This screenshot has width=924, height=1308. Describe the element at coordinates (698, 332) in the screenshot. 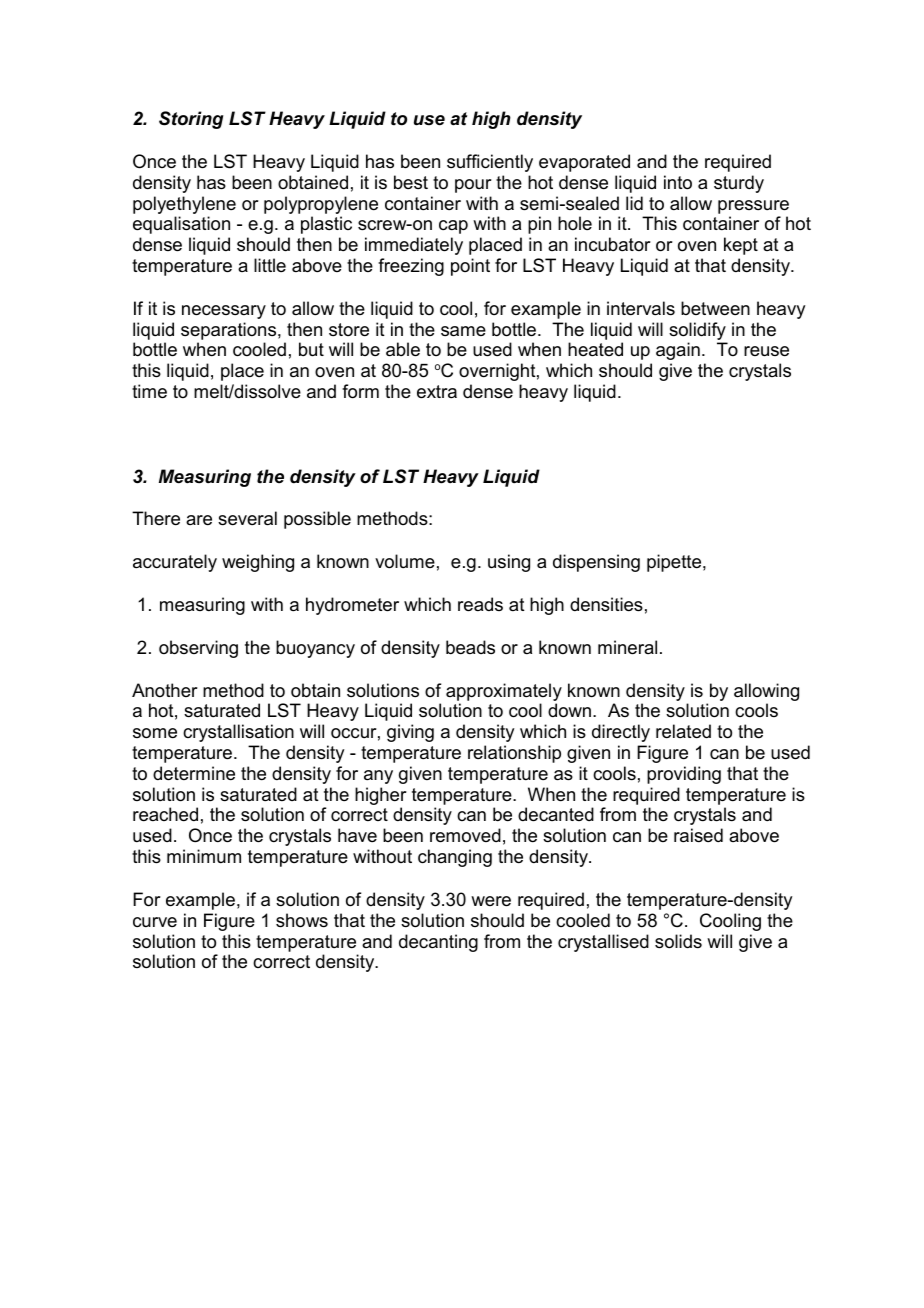

I see `solidify` at that location.
